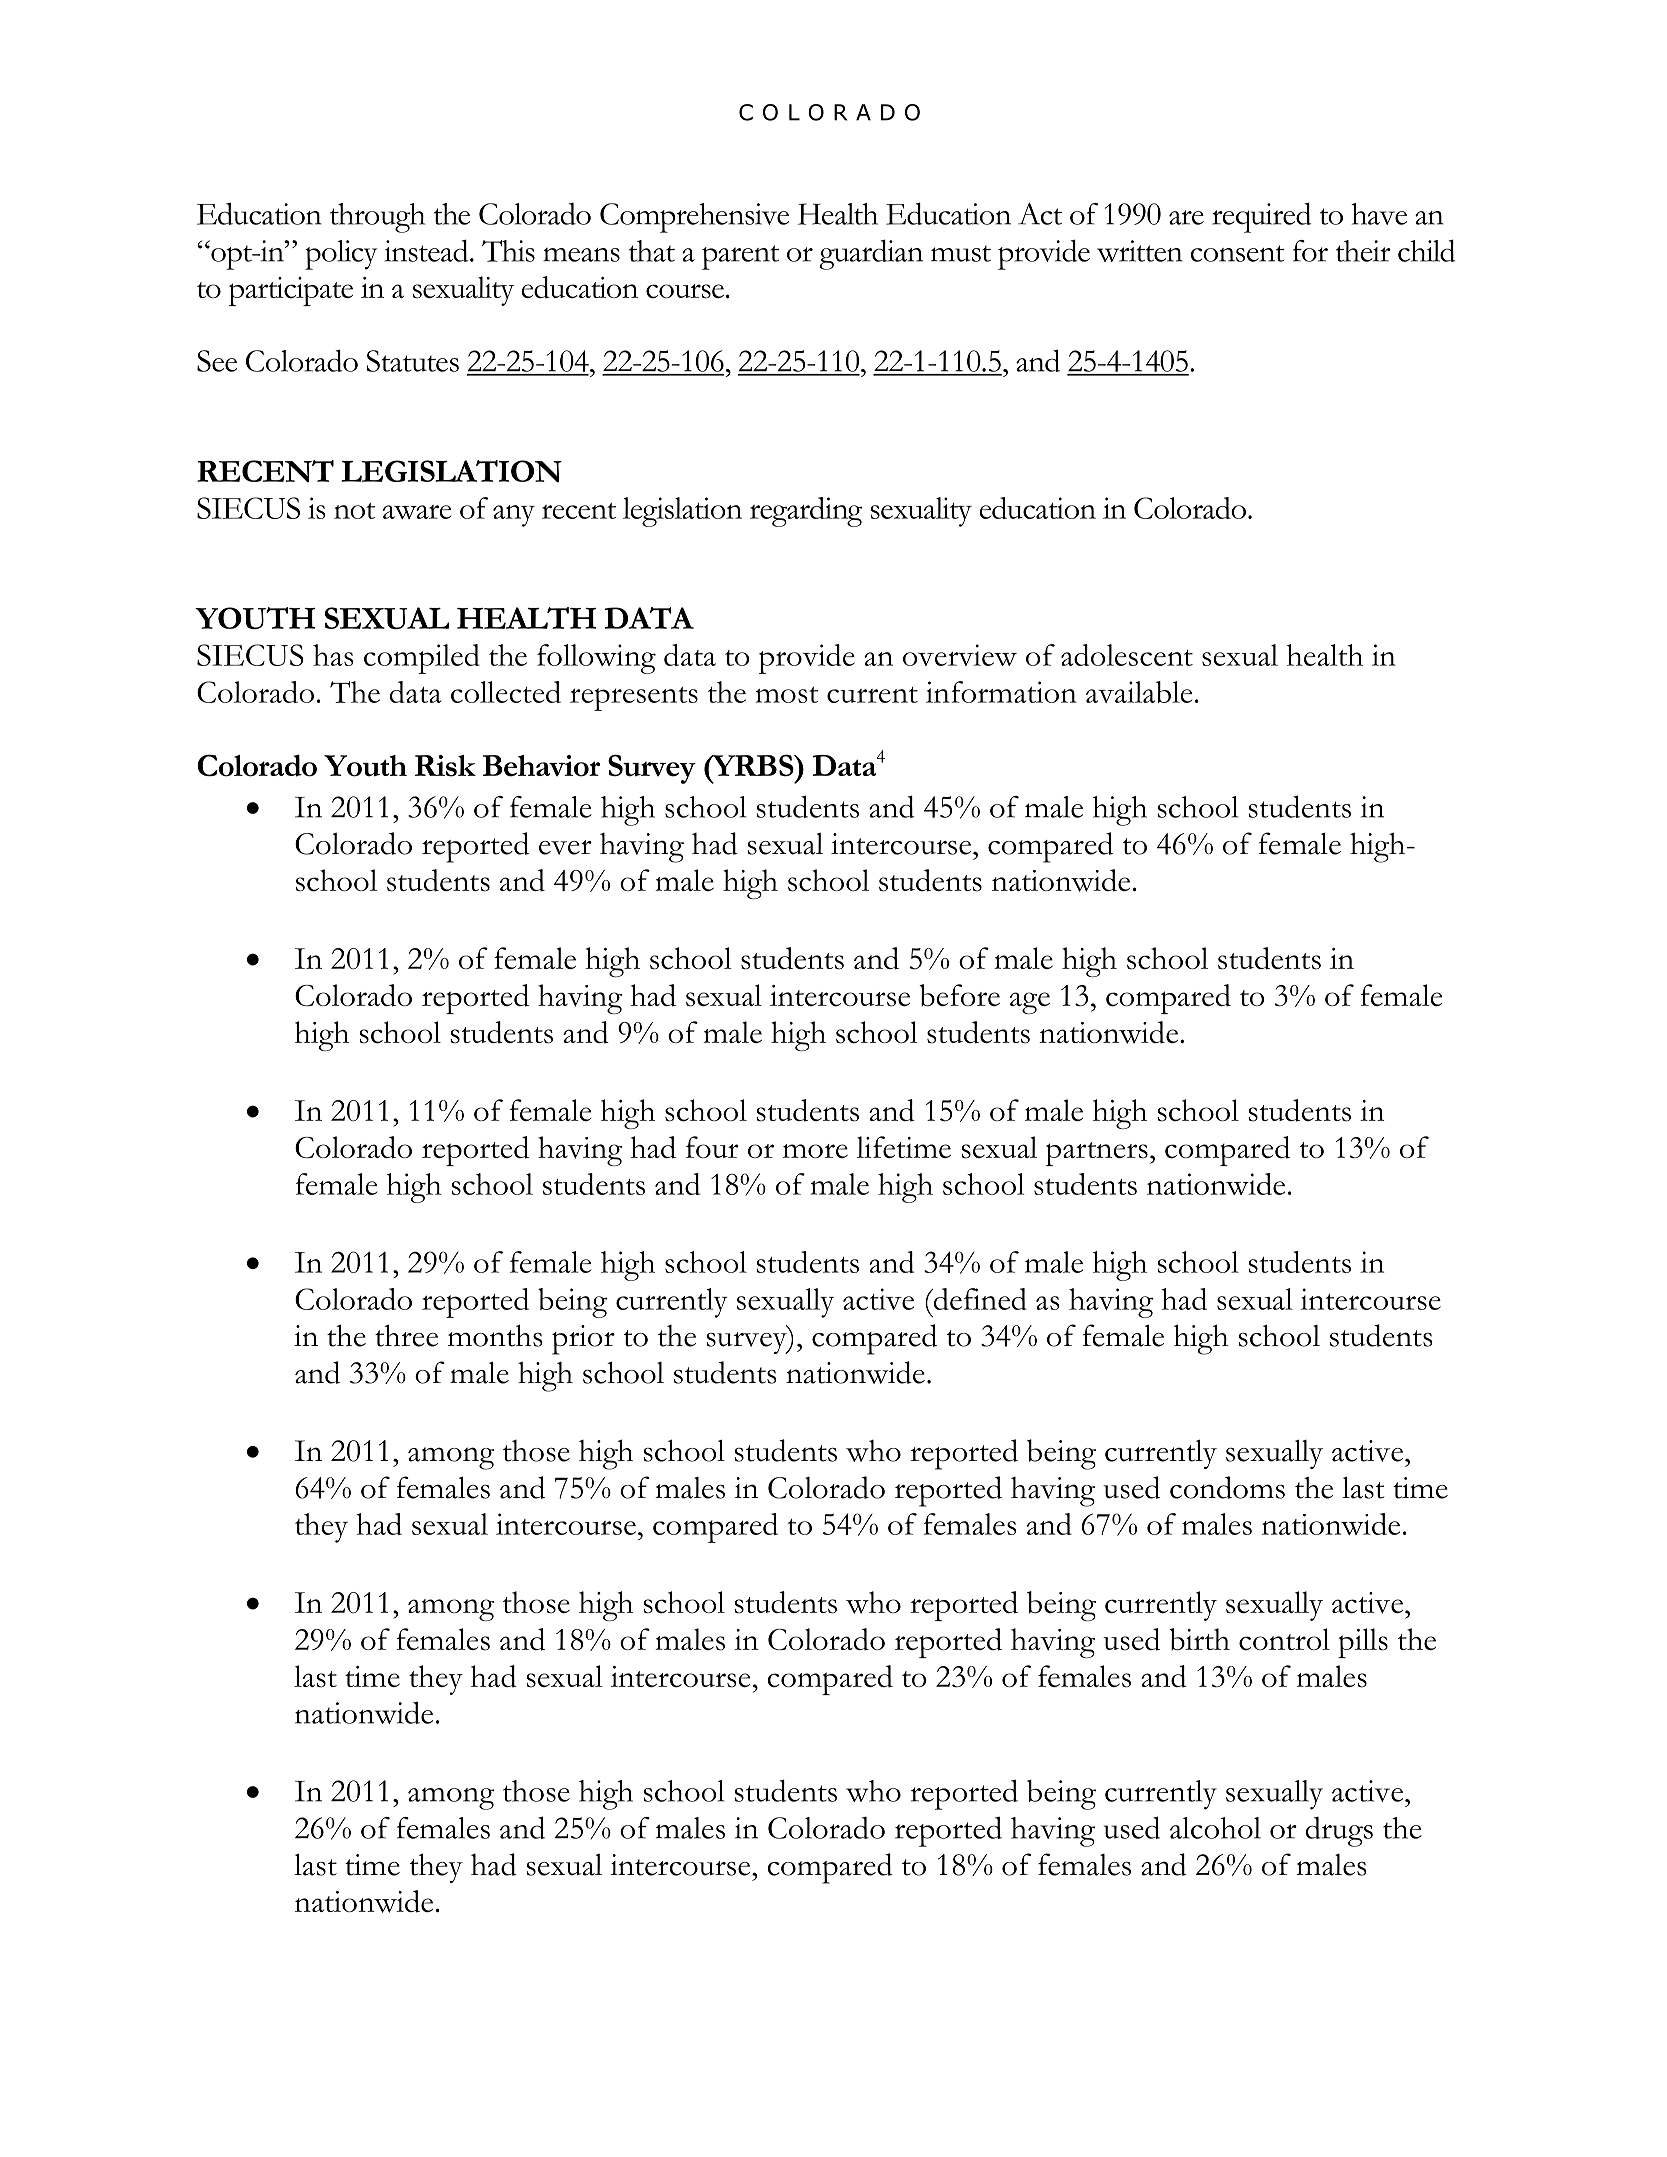 This document has height=2157, width=1667. Describe the element at coordinates (959, 995) in the document. I see `before` at that location.
